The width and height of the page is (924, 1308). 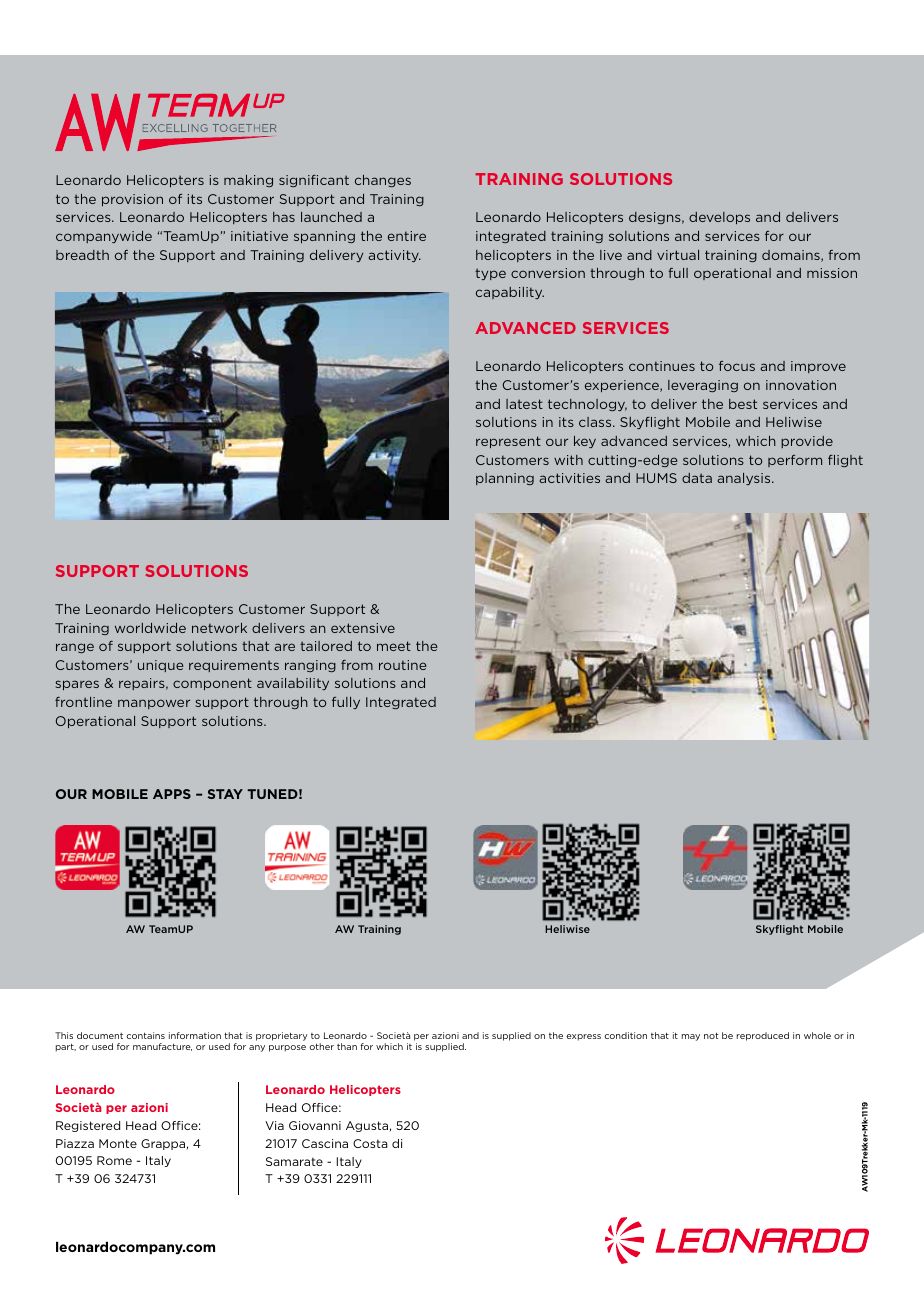 I want to click on worldwide, so click(x=150, y=628).
